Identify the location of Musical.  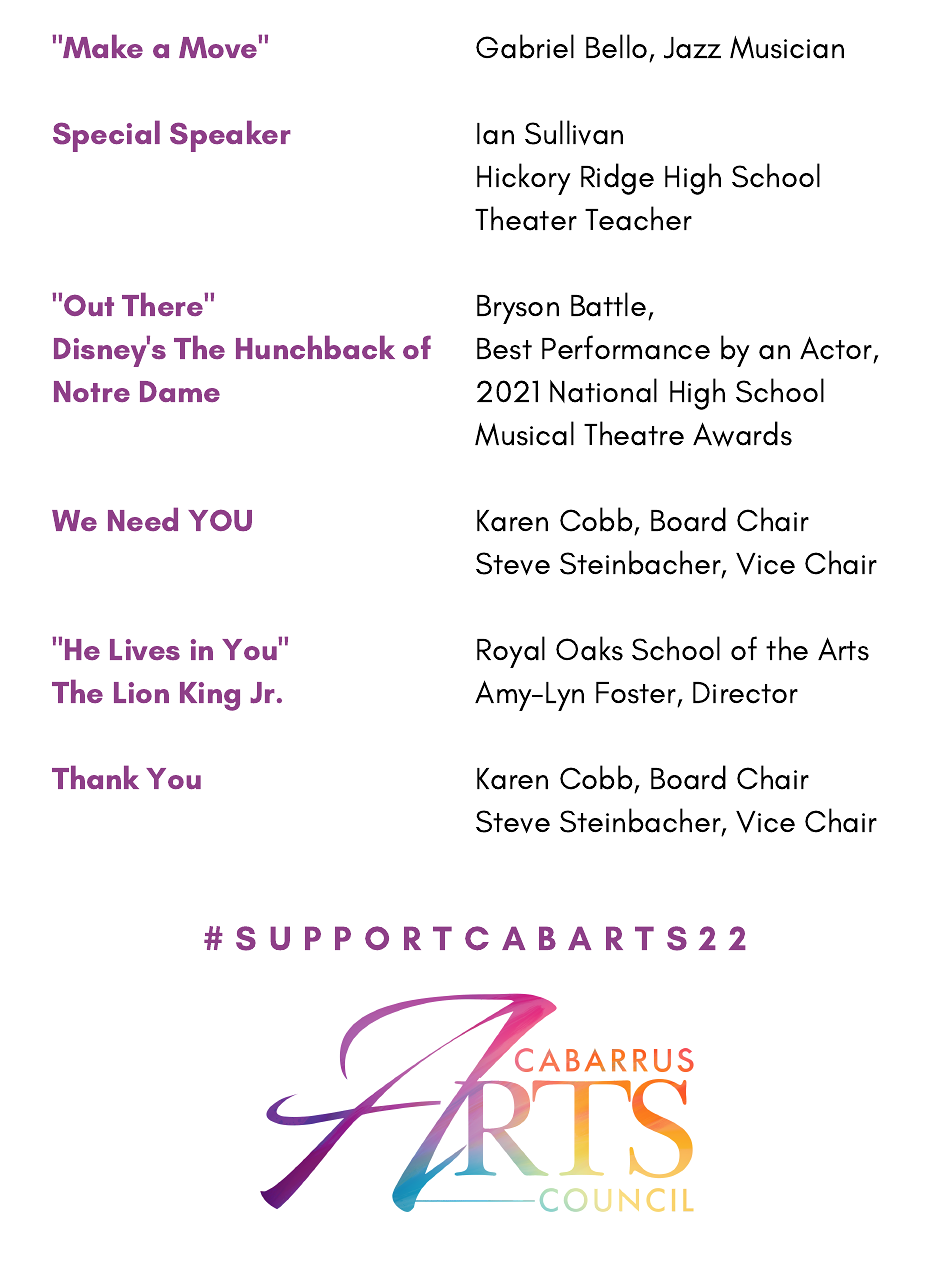
(524, 433).
